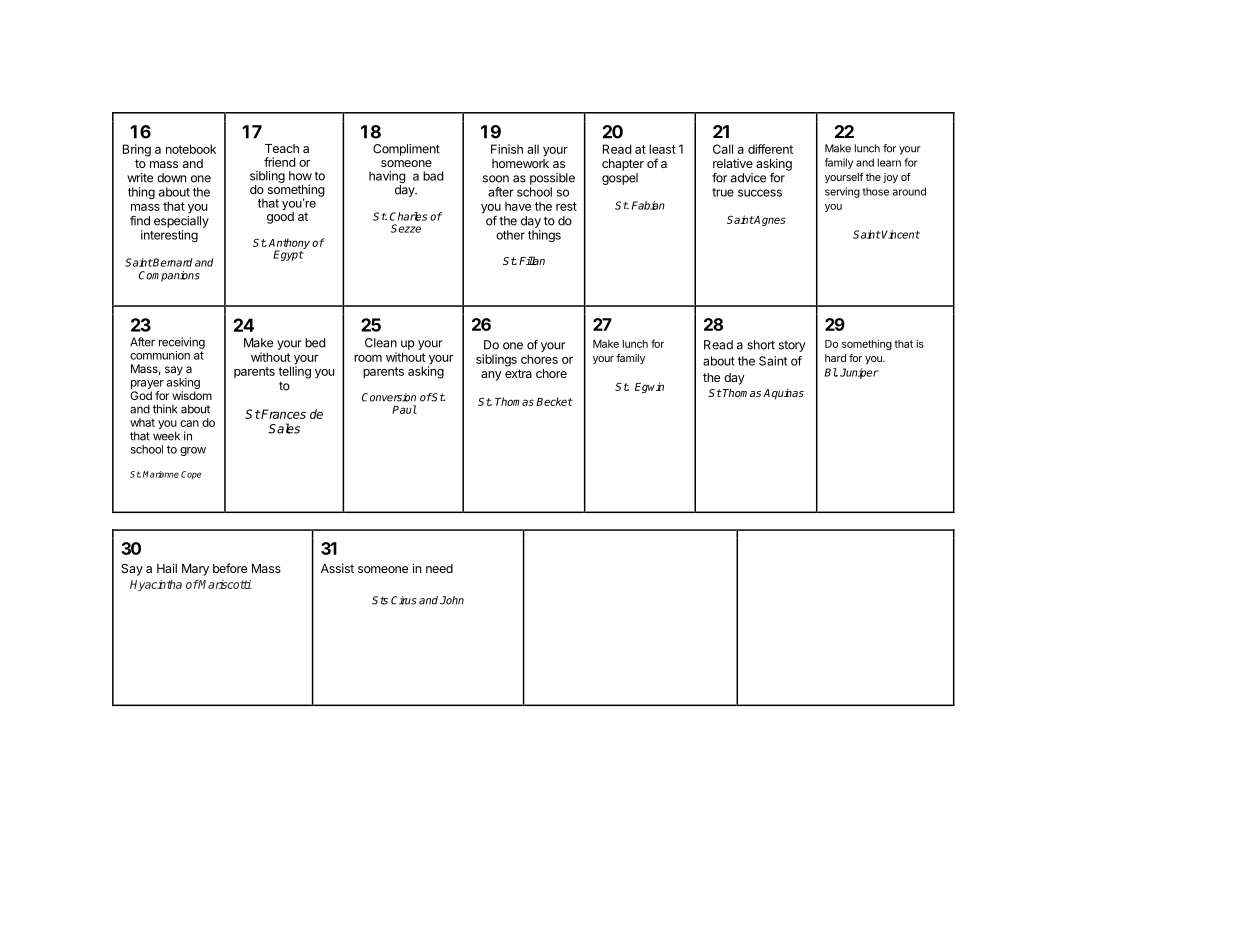 The image size is (1233, 952). Describe the element at coordinates (520, 163) in the screenshot. I see `homework` at that location.
